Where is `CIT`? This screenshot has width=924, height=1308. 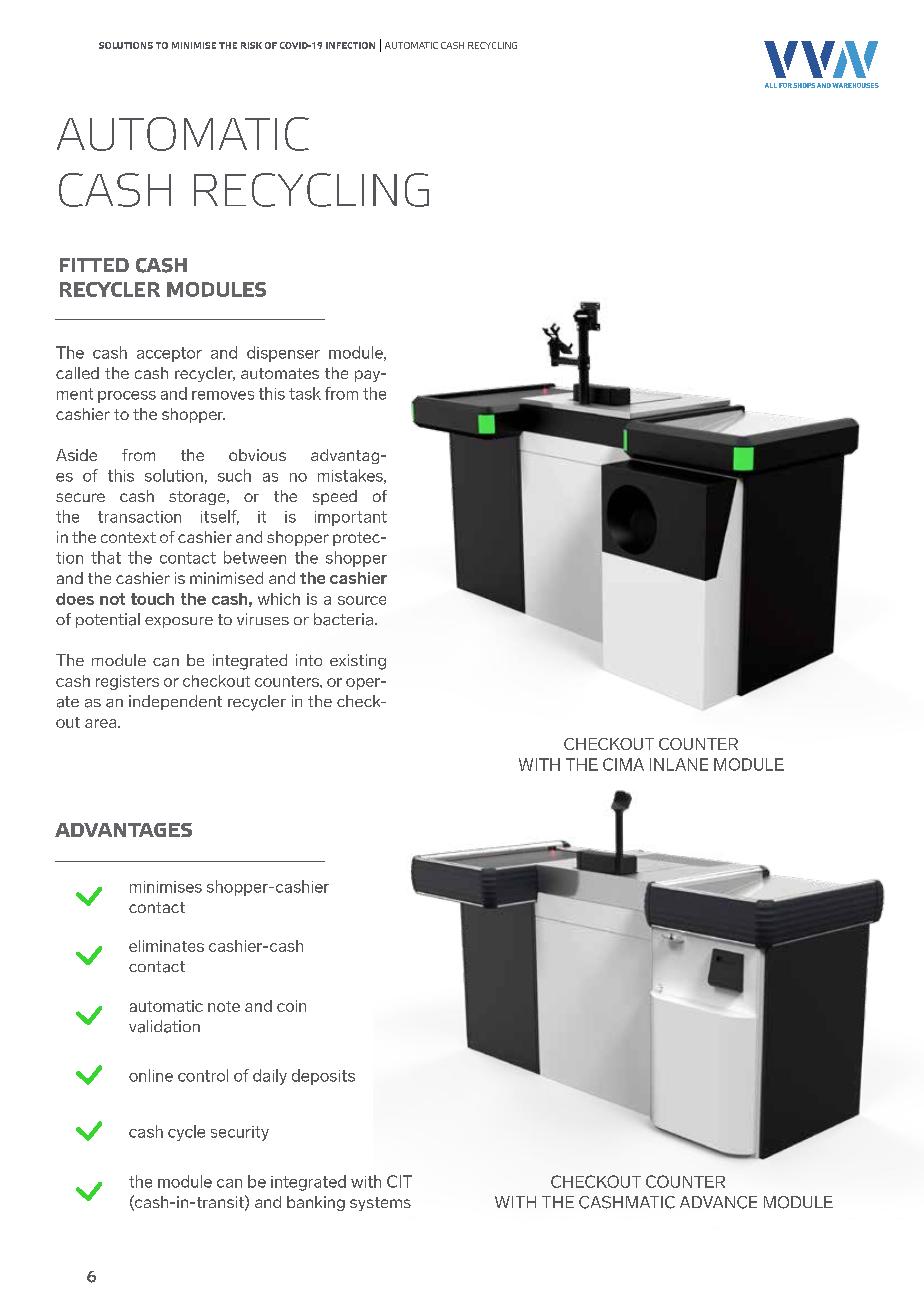 CIT is located at coordinates (399, 1181).
